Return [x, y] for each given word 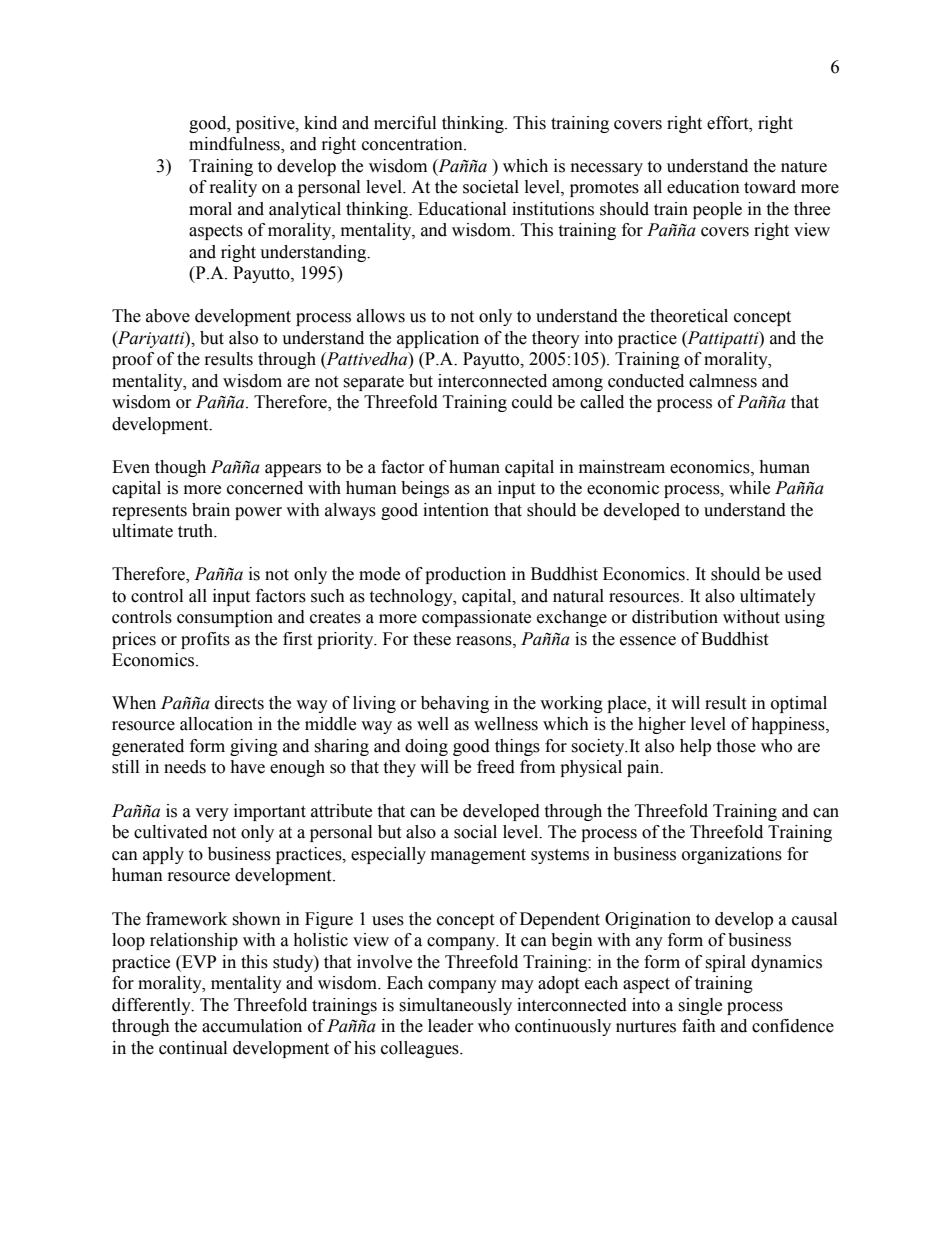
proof [133, 360]
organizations [732, 855]
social [475, 832]
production [465, 575]
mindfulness [235, 145]
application [438, 339]
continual [193, 1048]
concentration [413, 144]
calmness [723, 381]
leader [451, 1026]
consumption [225, 618]
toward [770, 187]
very [212, 814]
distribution [675, 617]
